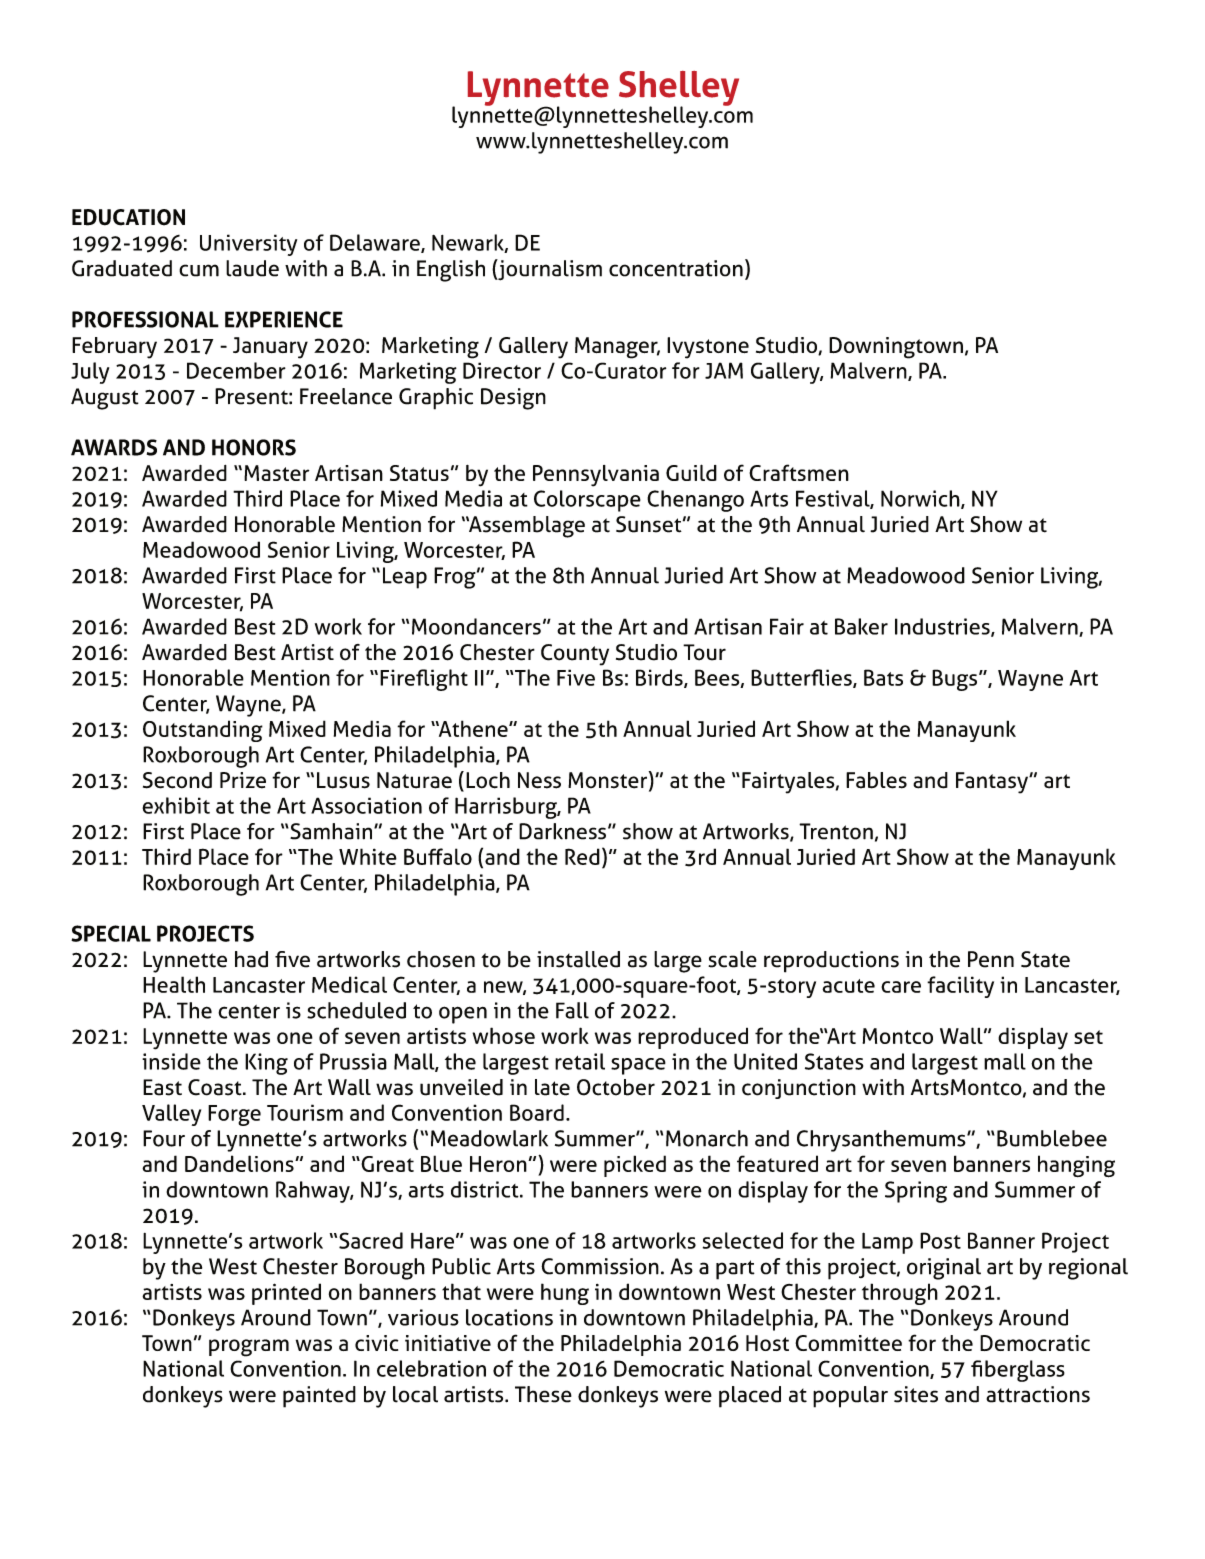 The image size is (1205, 1559). I want to click on Bumblebee, so click(1052, 1138).
